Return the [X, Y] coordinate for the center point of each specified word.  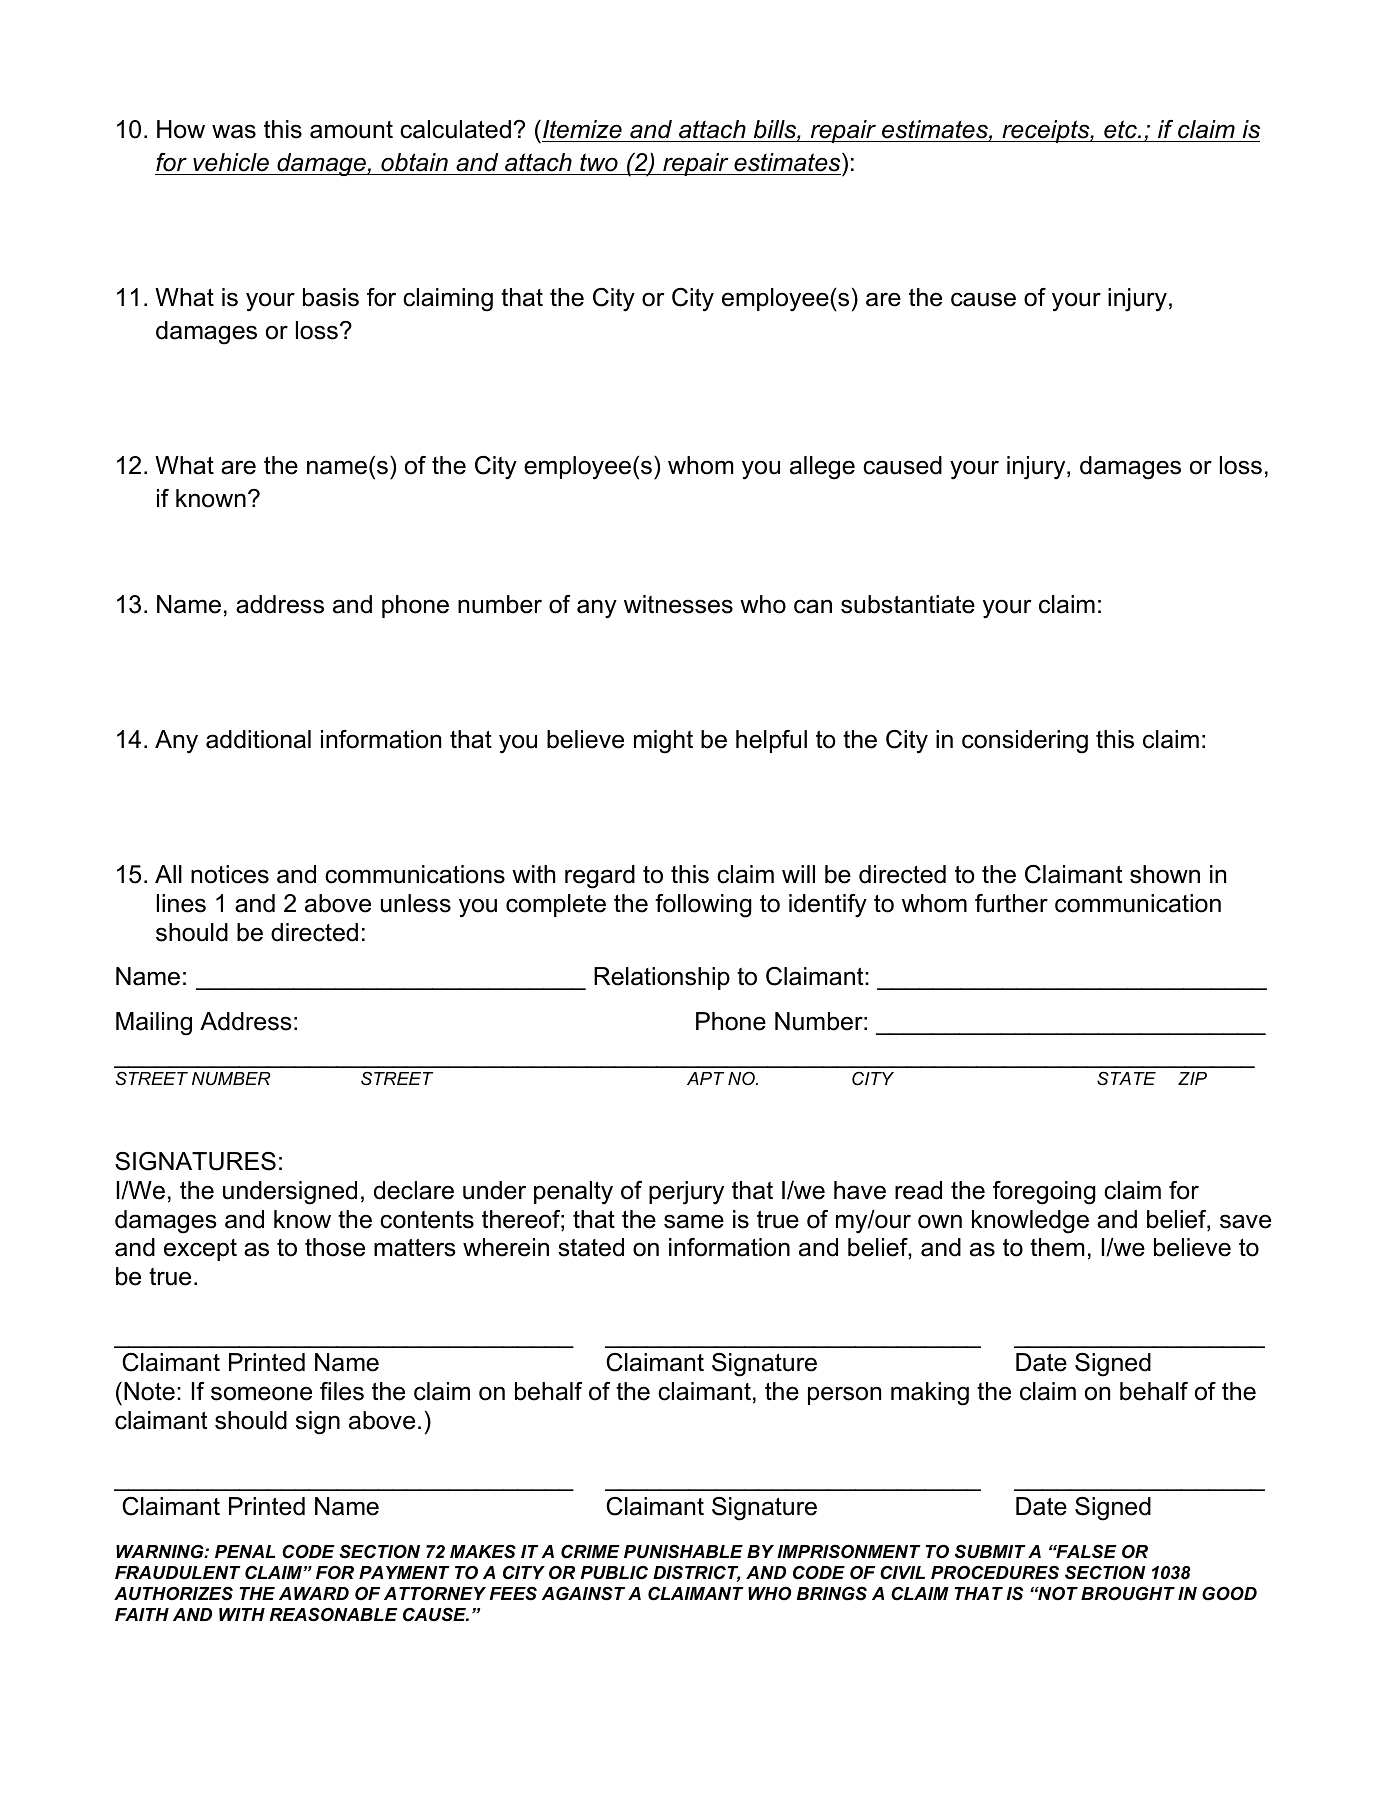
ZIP [1192, 1078]
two [599, 162]
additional [258, 739]
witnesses [678, 604]
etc [1121, 129]
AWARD [314, 1593]
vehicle [231, 162]
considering [1025, 742]
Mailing [154, 1024]
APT [705, 1078]
